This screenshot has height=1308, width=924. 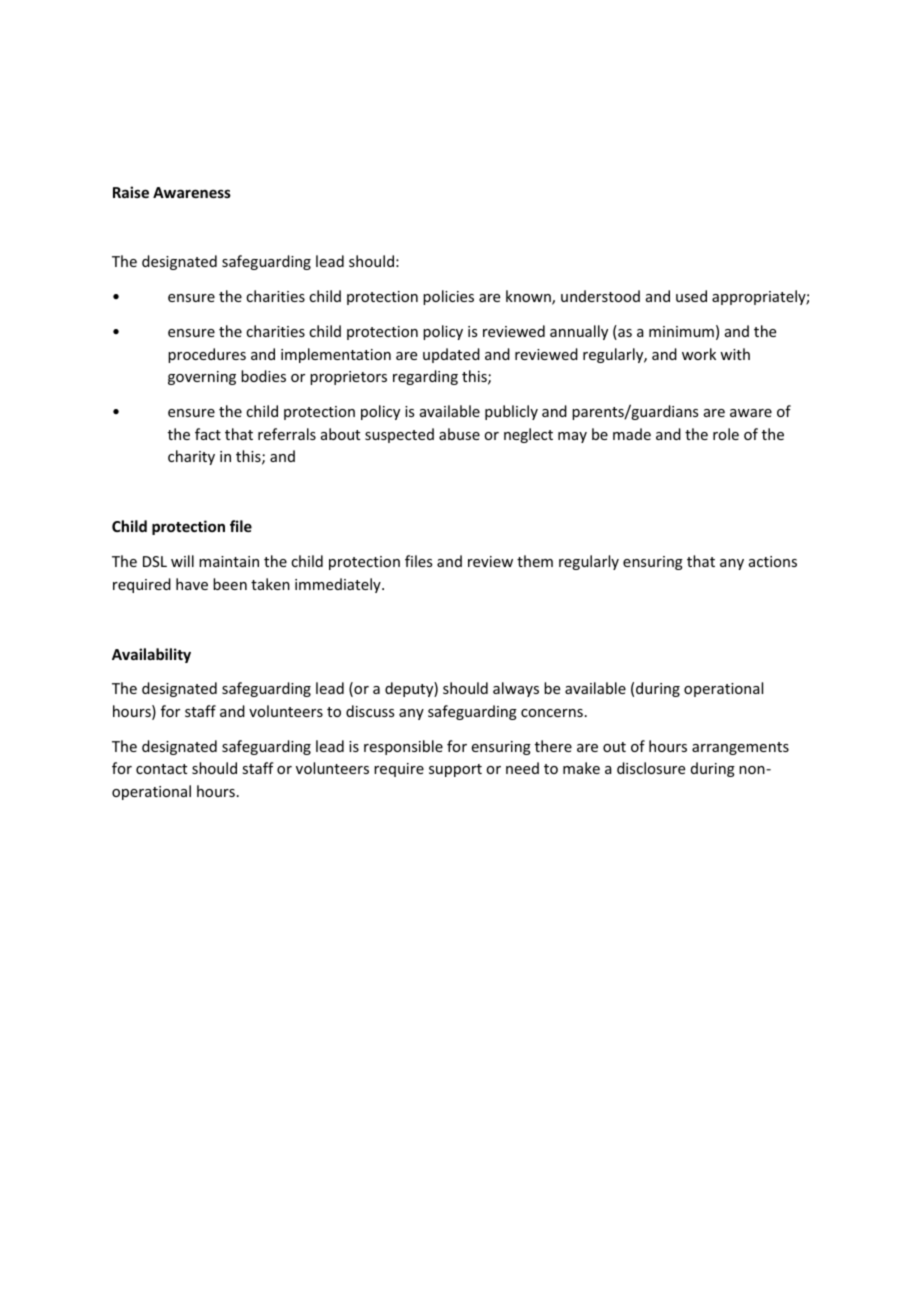 I want to click on Raise, so click(x=131, y=192).
